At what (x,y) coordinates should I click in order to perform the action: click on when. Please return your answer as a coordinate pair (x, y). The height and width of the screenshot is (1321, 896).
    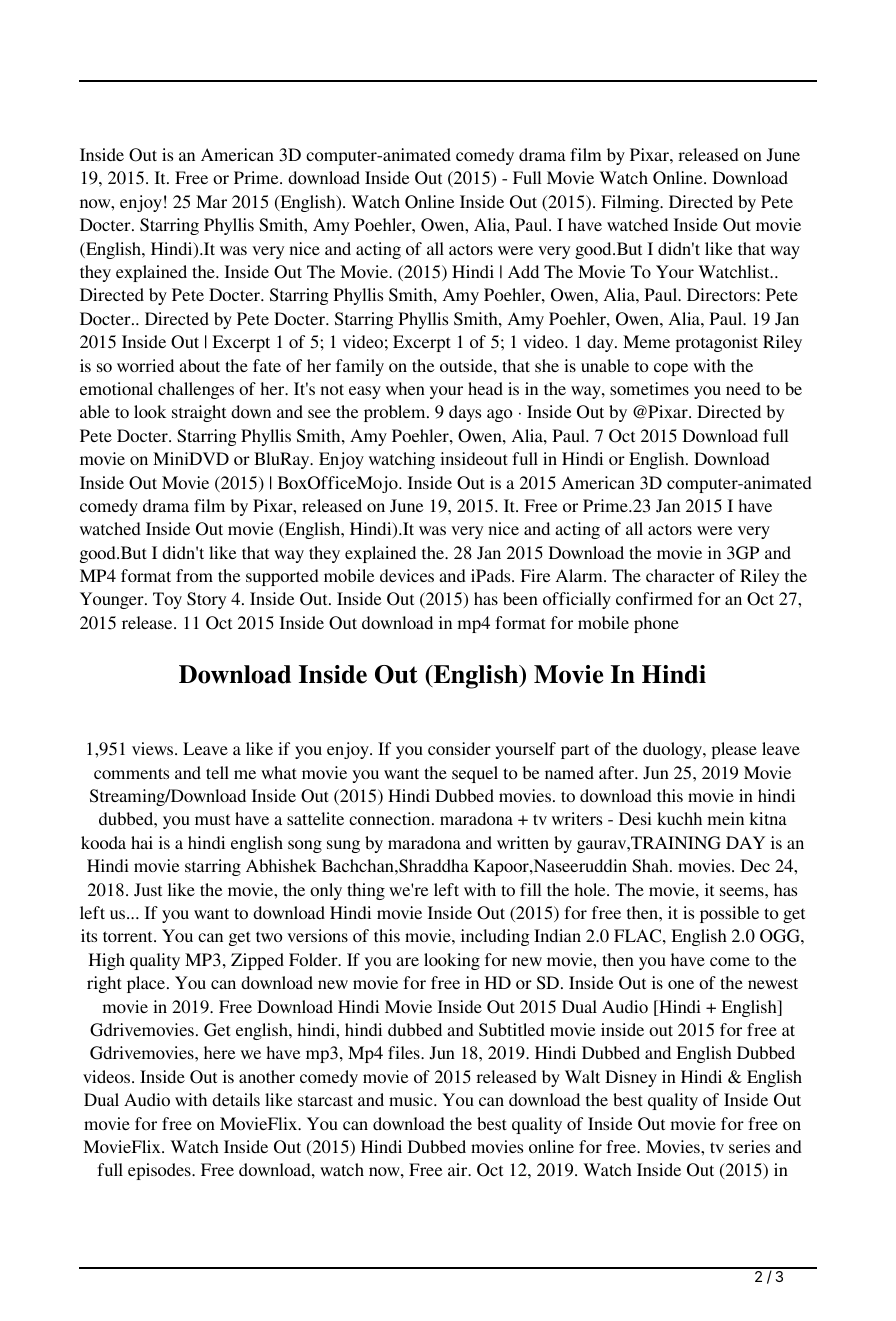
    Looking at the image, I should click on (405, 388).
